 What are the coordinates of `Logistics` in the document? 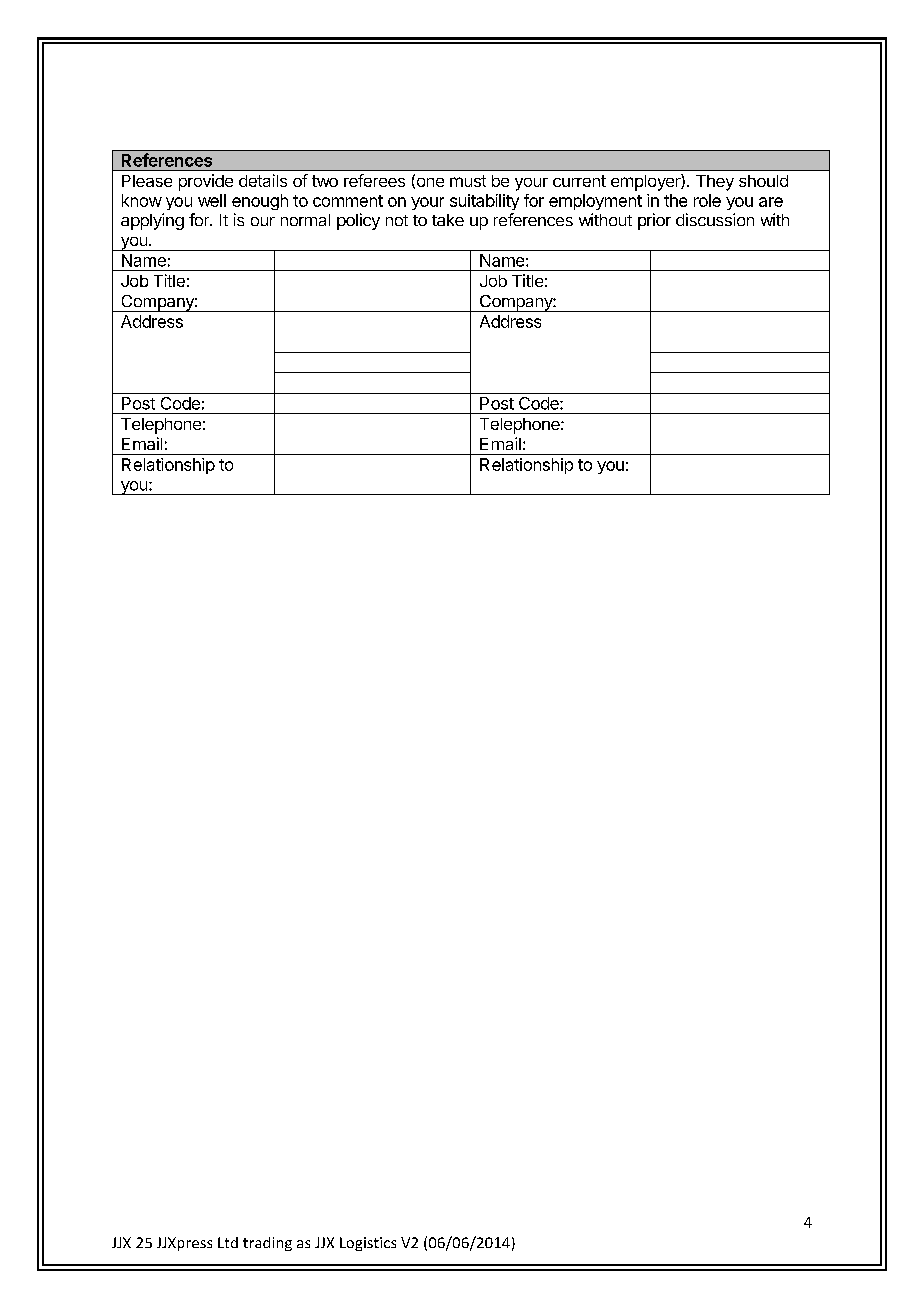 It's located at (368, 1244).
